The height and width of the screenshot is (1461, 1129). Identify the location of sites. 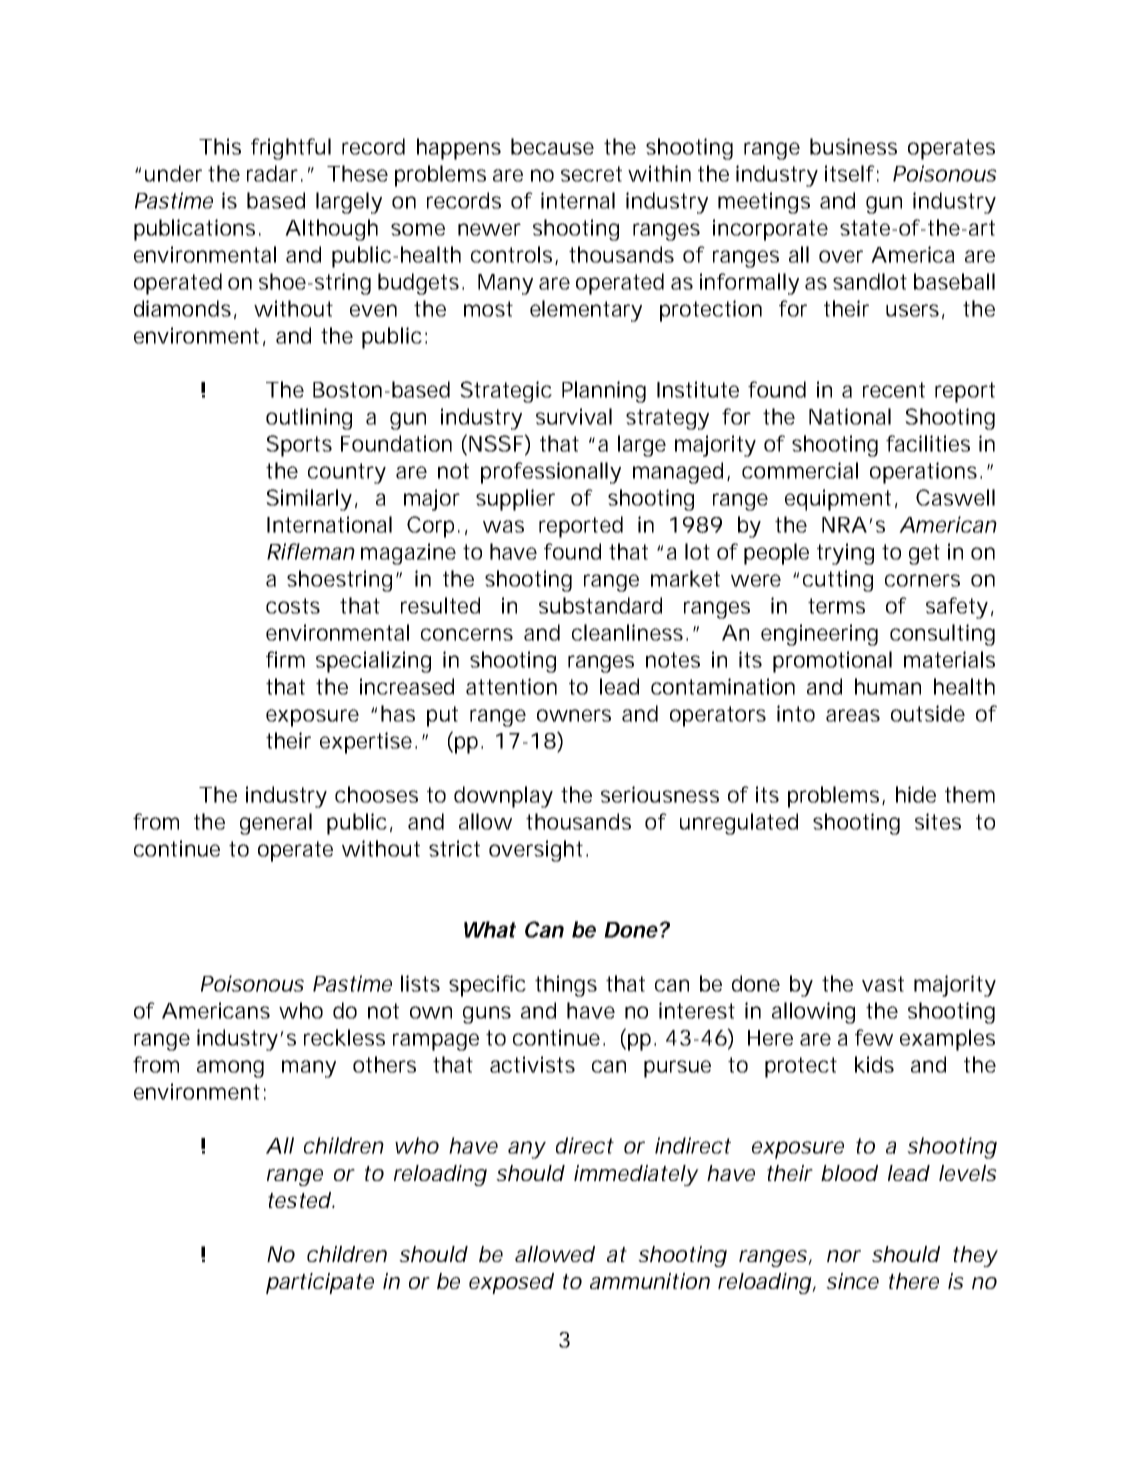
(938, 821).
